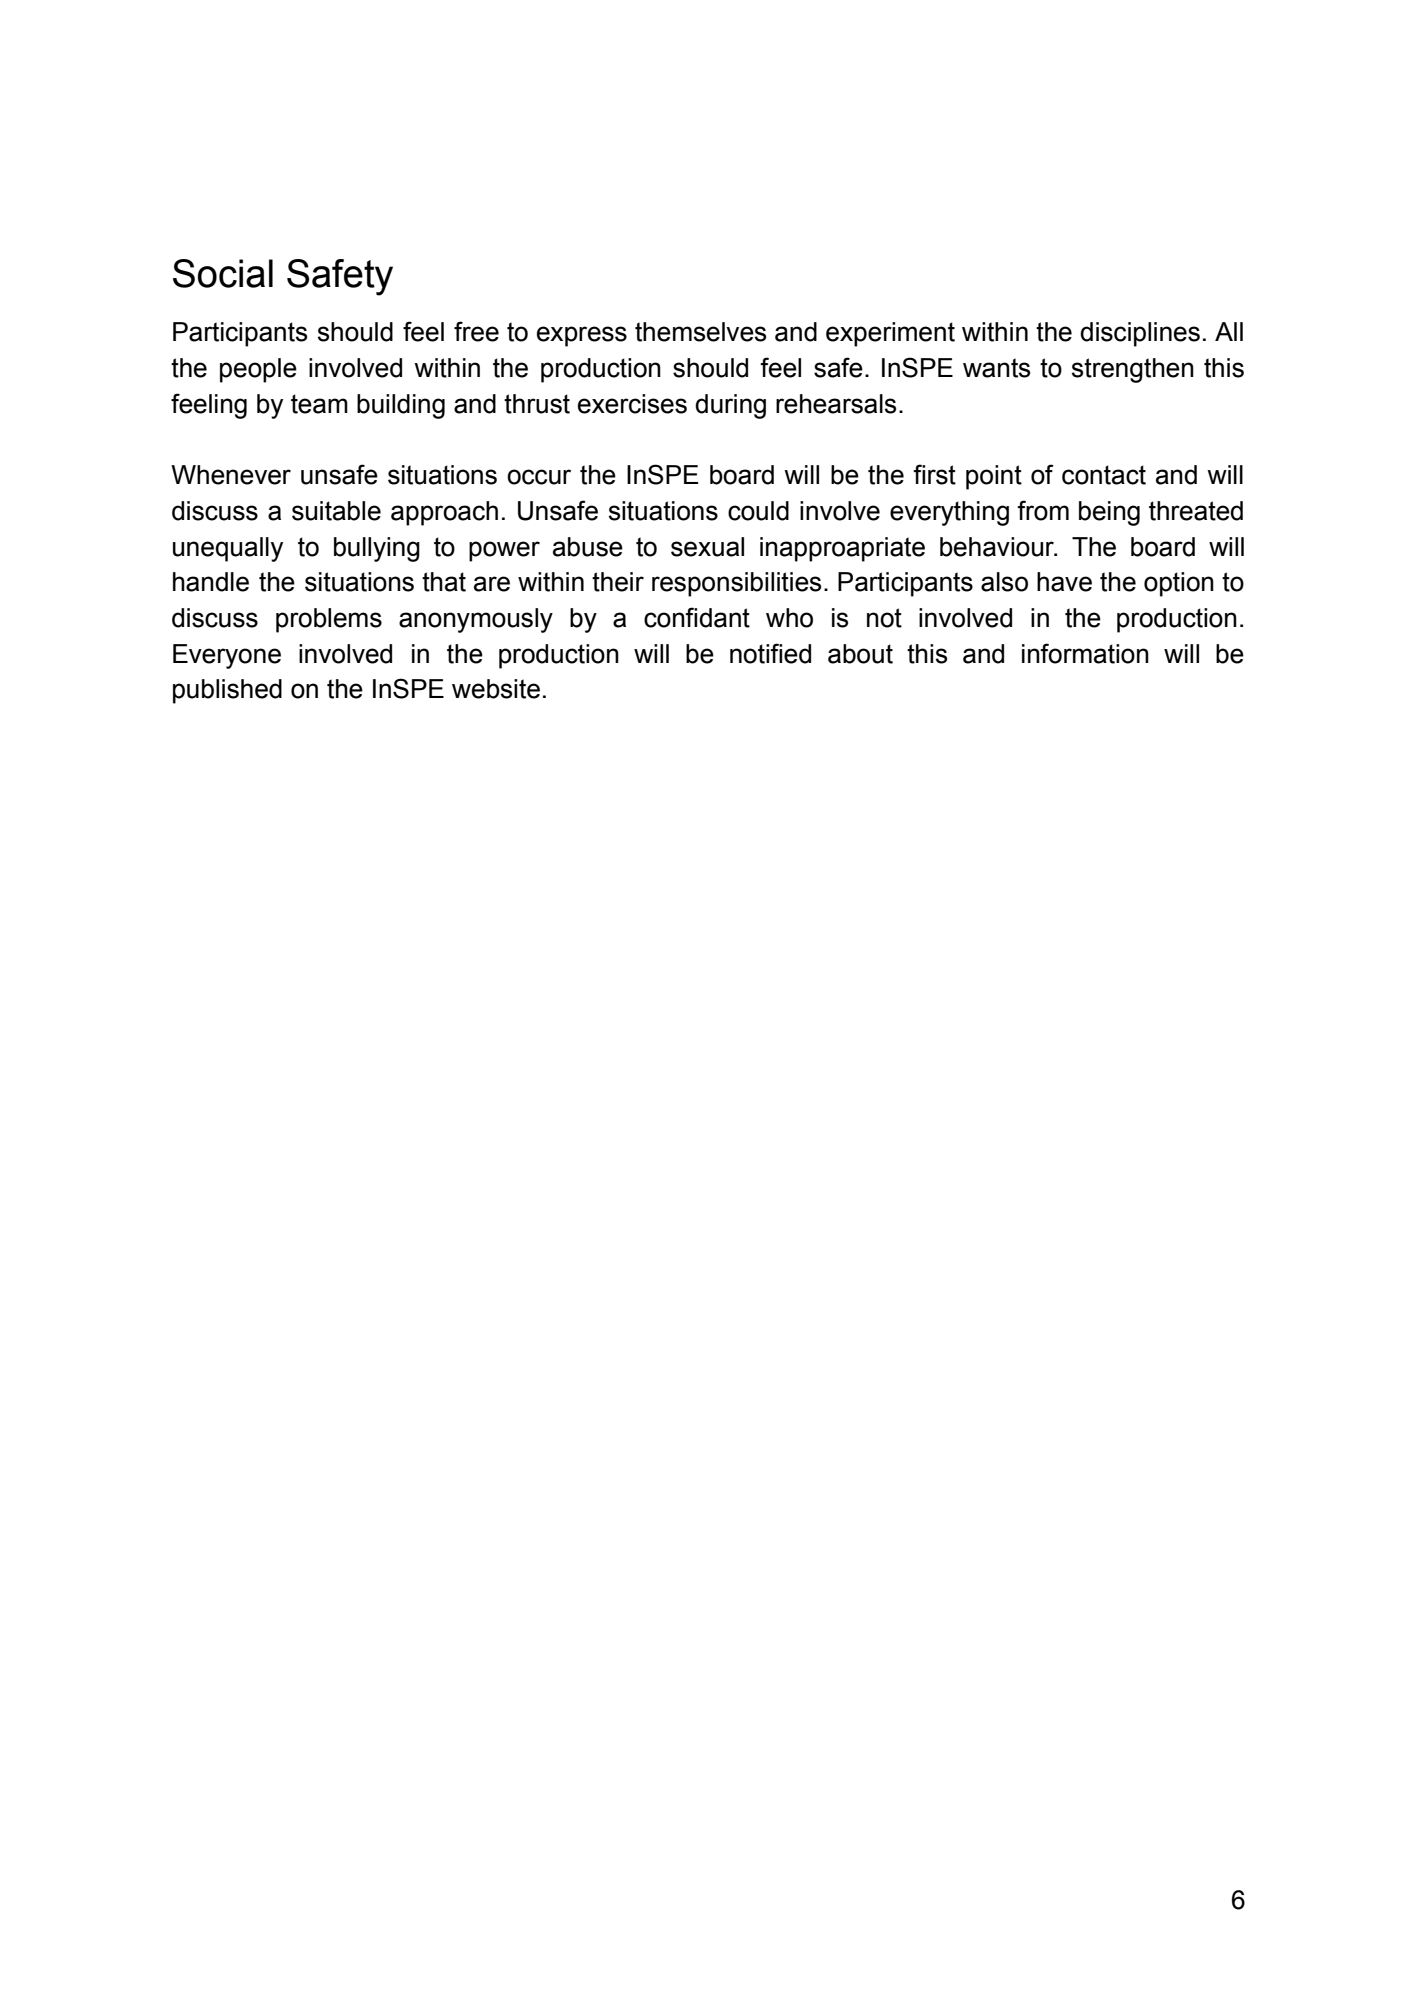 This page has height=2005, width=1419. I want to click on have, so click(1064, 582).
